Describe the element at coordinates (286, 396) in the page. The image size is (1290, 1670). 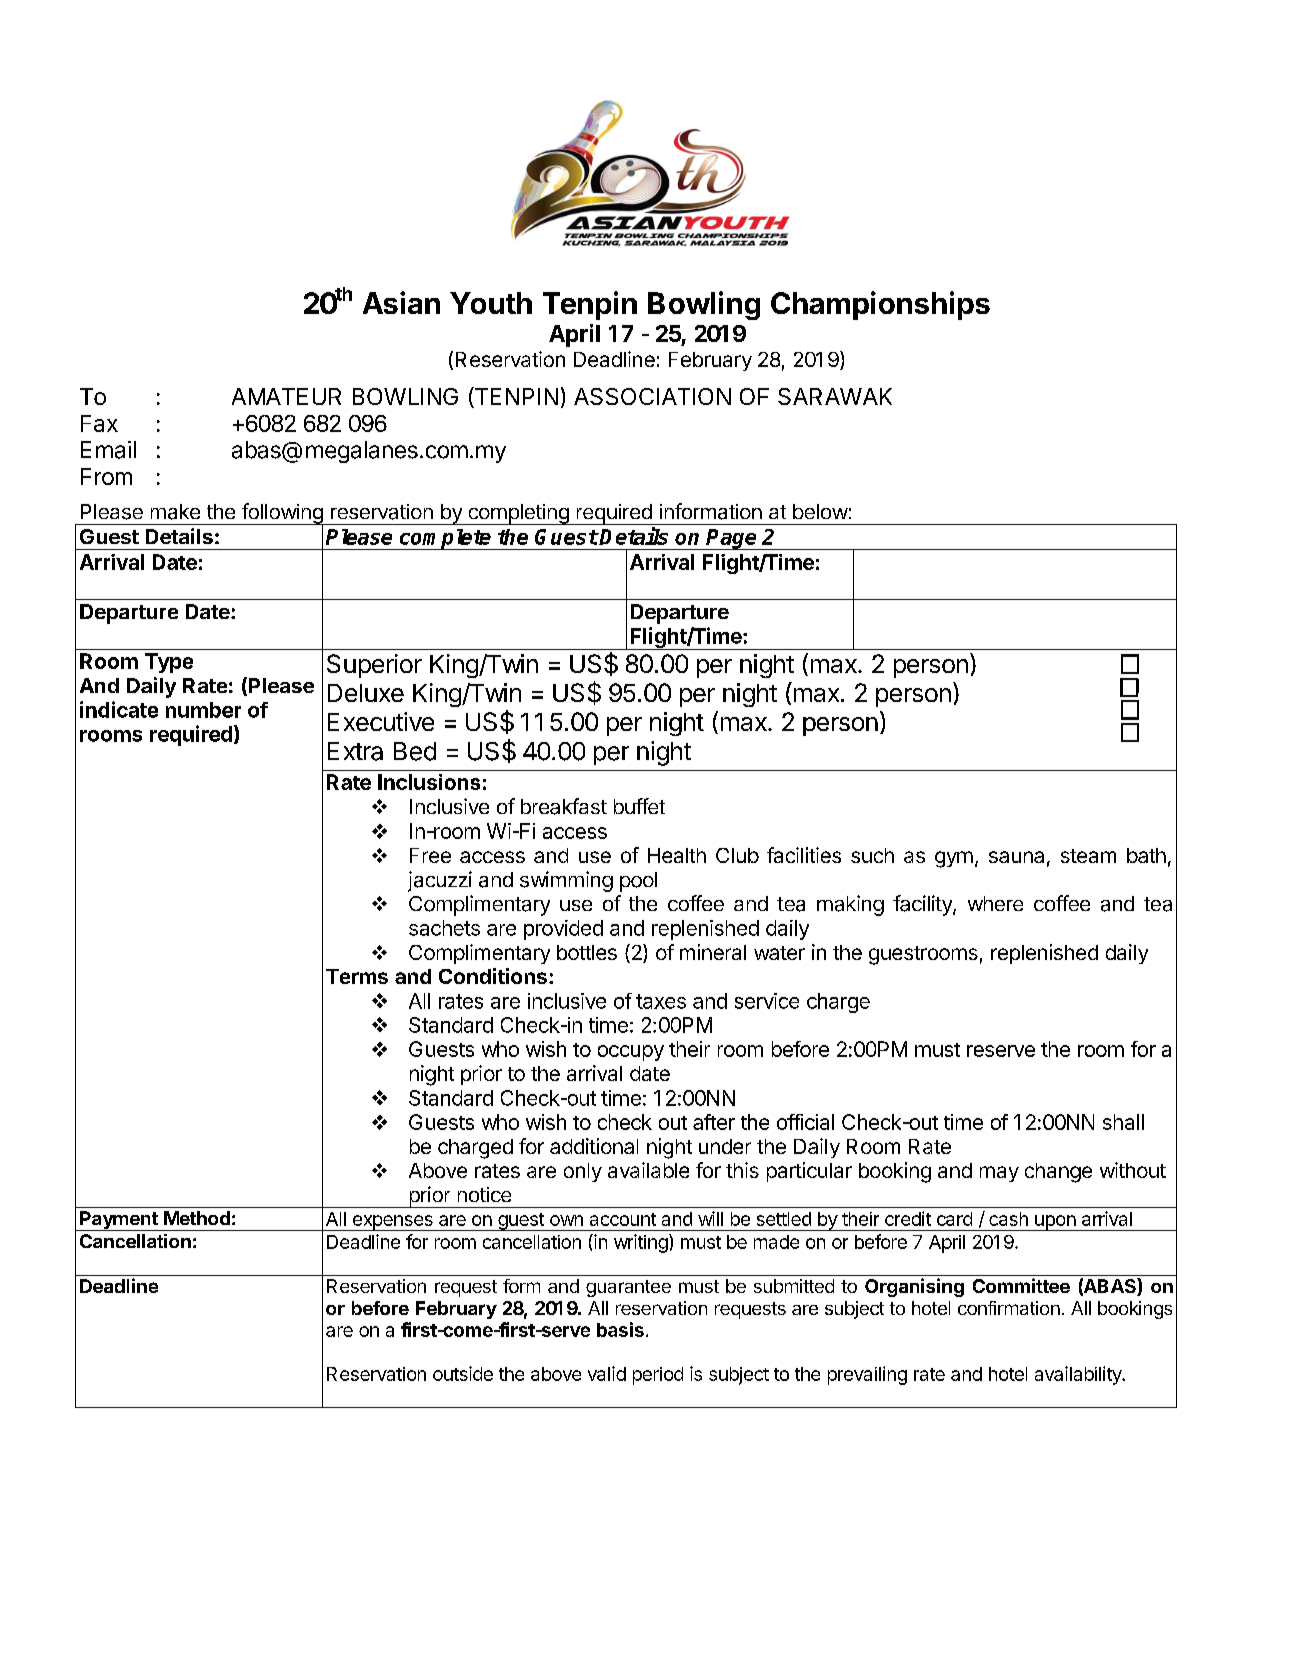
I see `AMATEUR` at that location.
